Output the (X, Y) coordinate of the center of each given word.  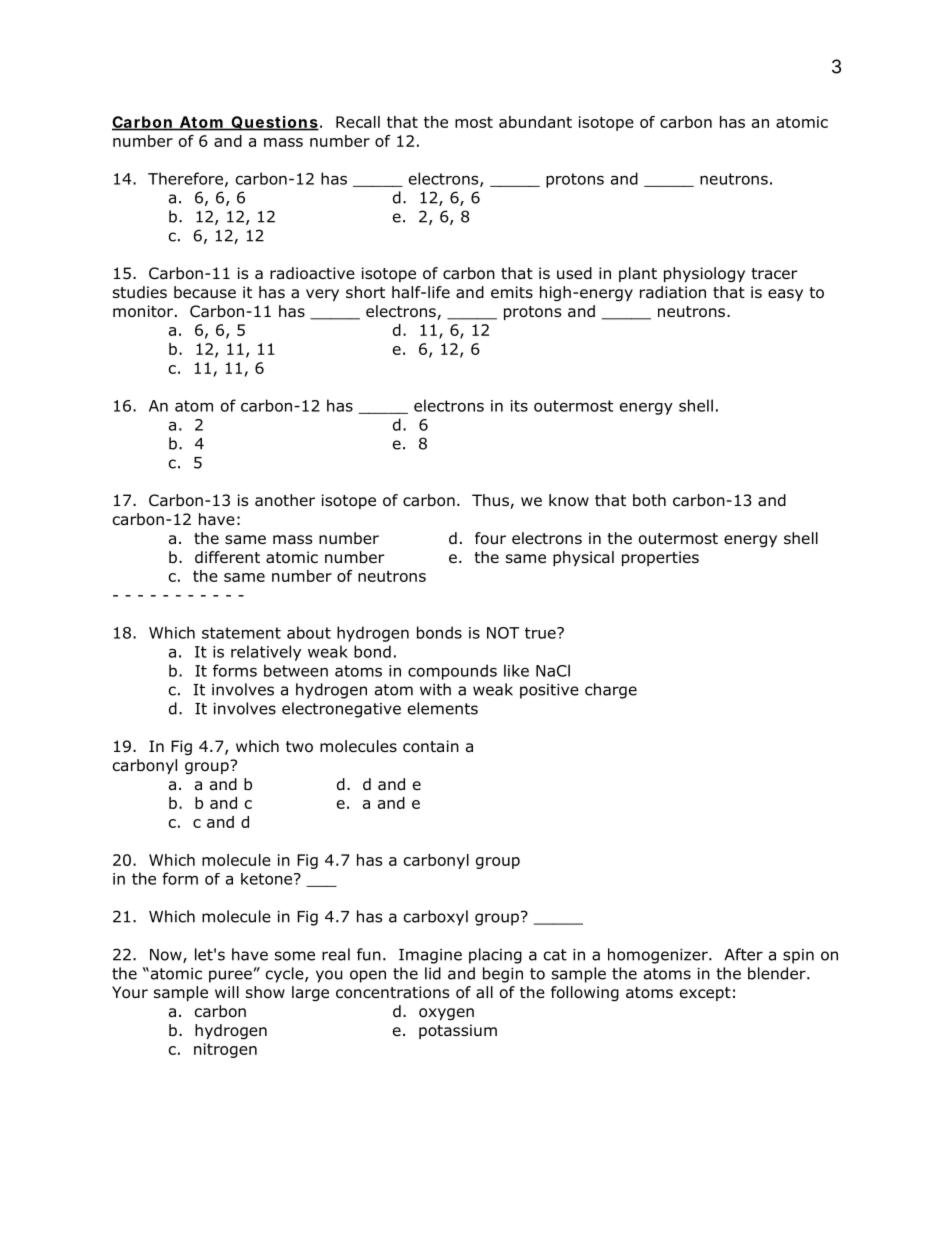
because (205, 292)
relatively (266, 653)
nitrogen (225, 1050)
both (649, 500)
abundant (535, 122)
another (285, 500)
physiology (704, 274)
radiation (673, 292)
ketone (268, 879)
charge (611, 691)
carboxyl (436, 918)
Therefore (185, 178)
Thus (491, 501)
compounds (452, 672)
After (743, 954)
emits (512, 292)
